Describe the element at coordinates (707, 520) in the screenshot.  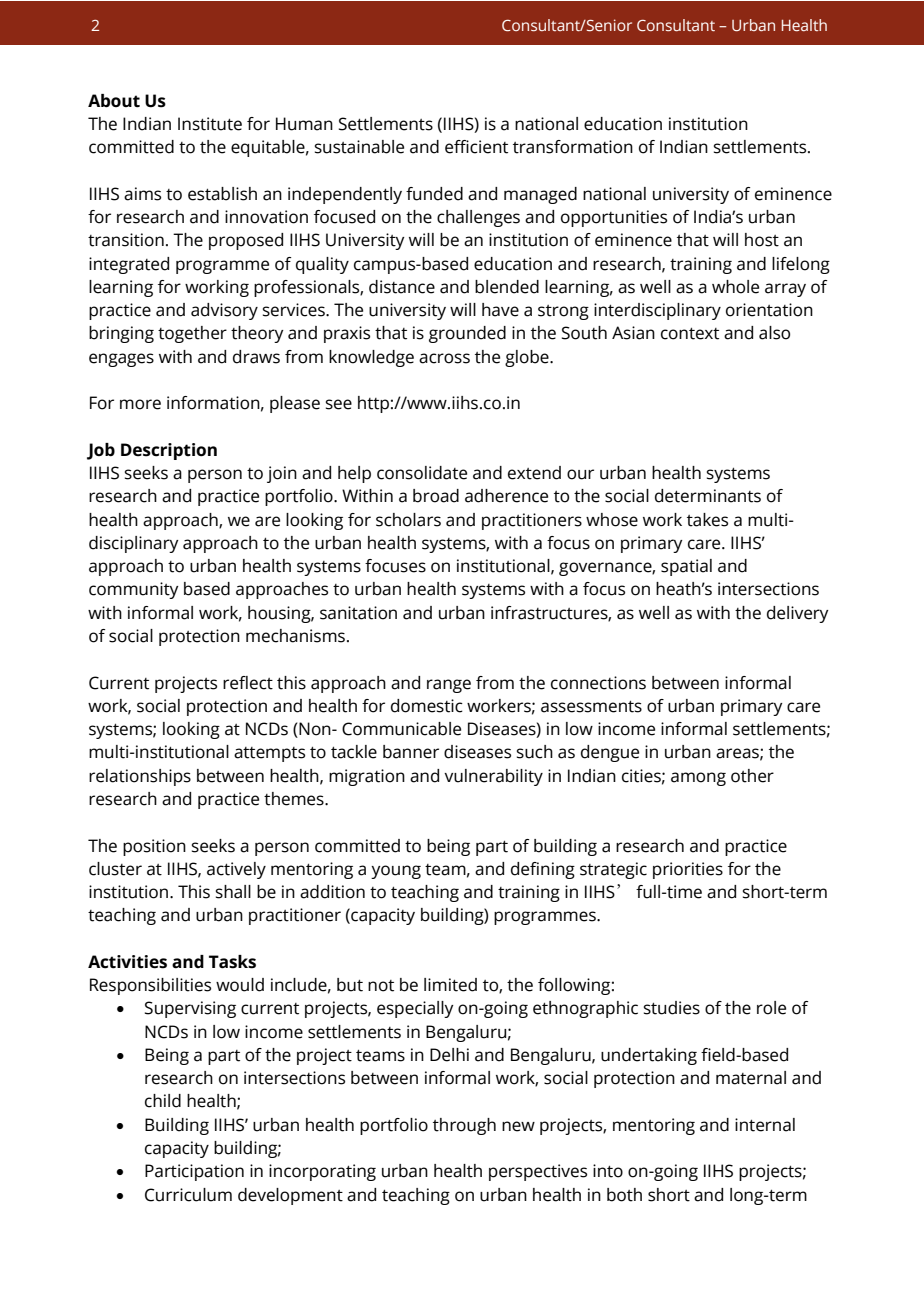
I see `takes` at that location.
